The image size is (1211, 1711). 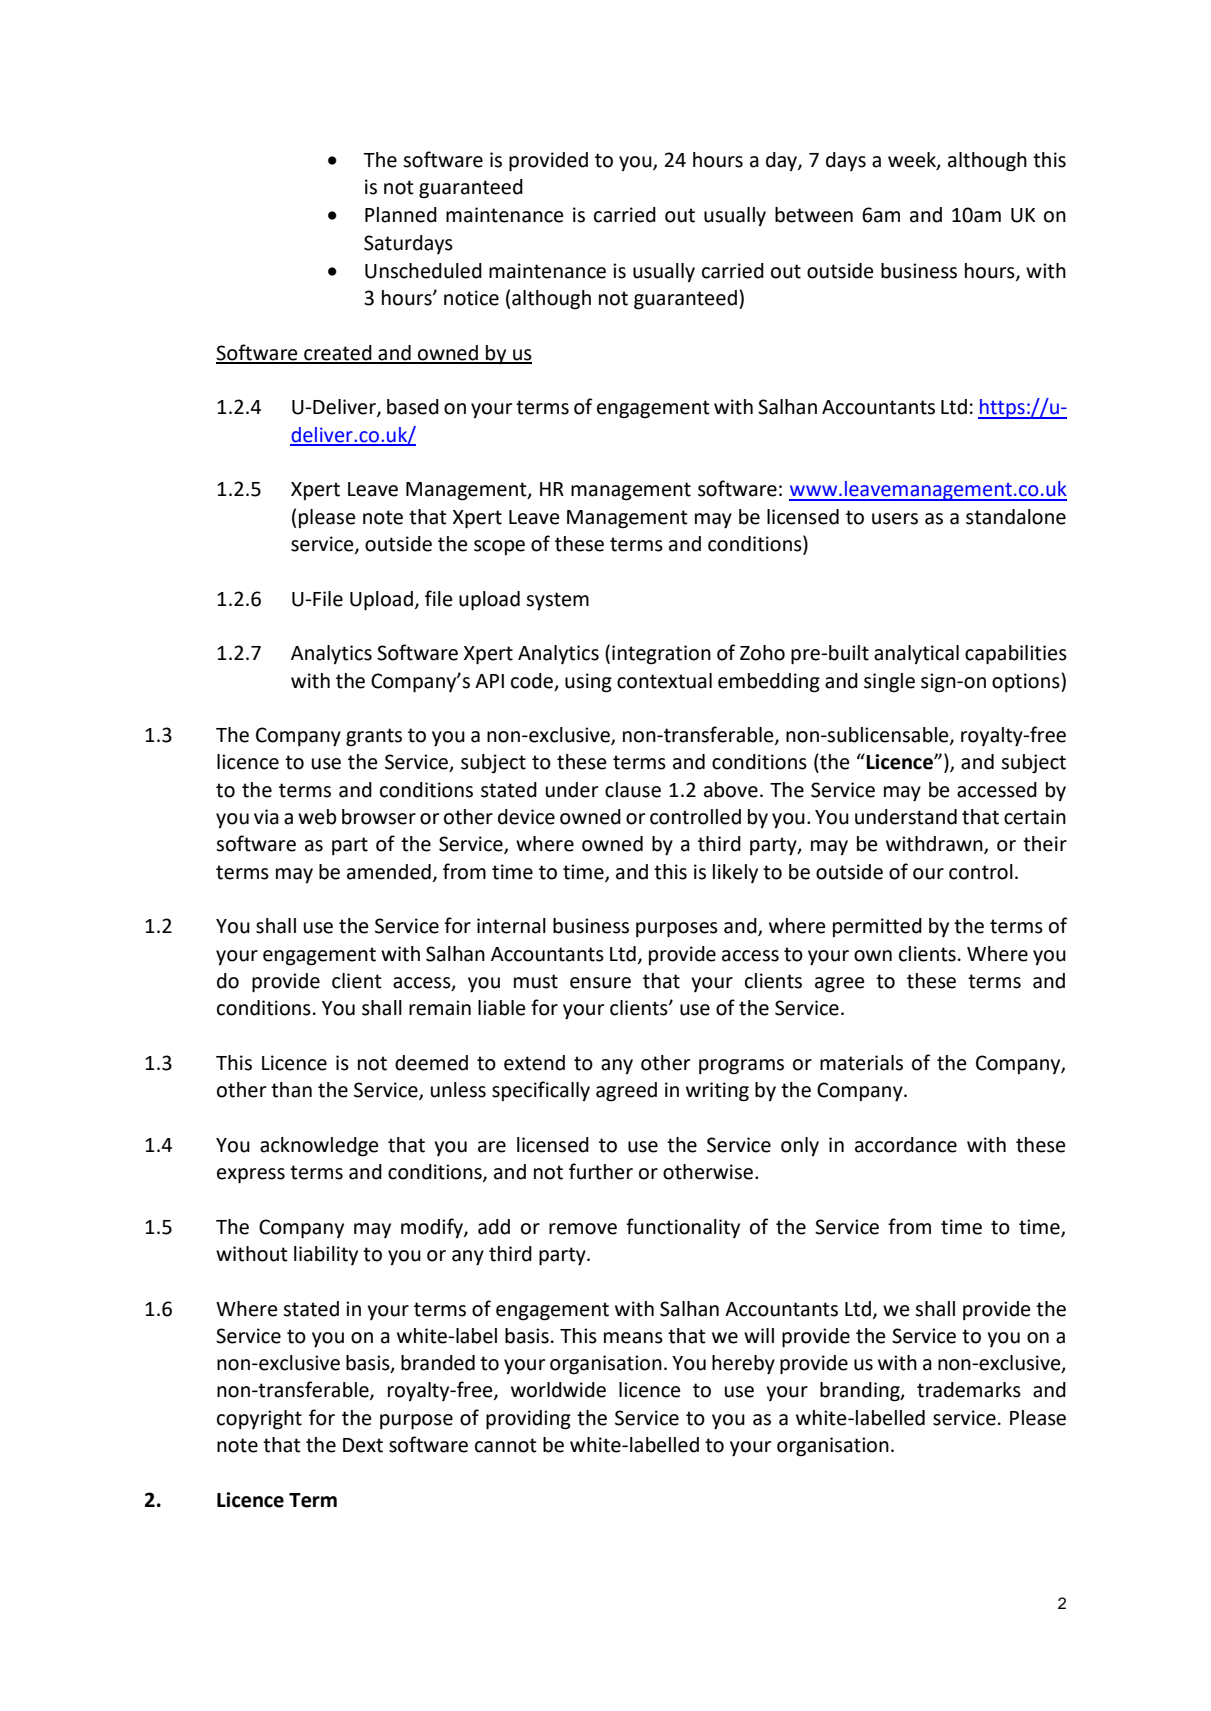 What do you see at coordinates (913, 160) in the screenshot?
I see `week` at bounding box center [913, 160].
